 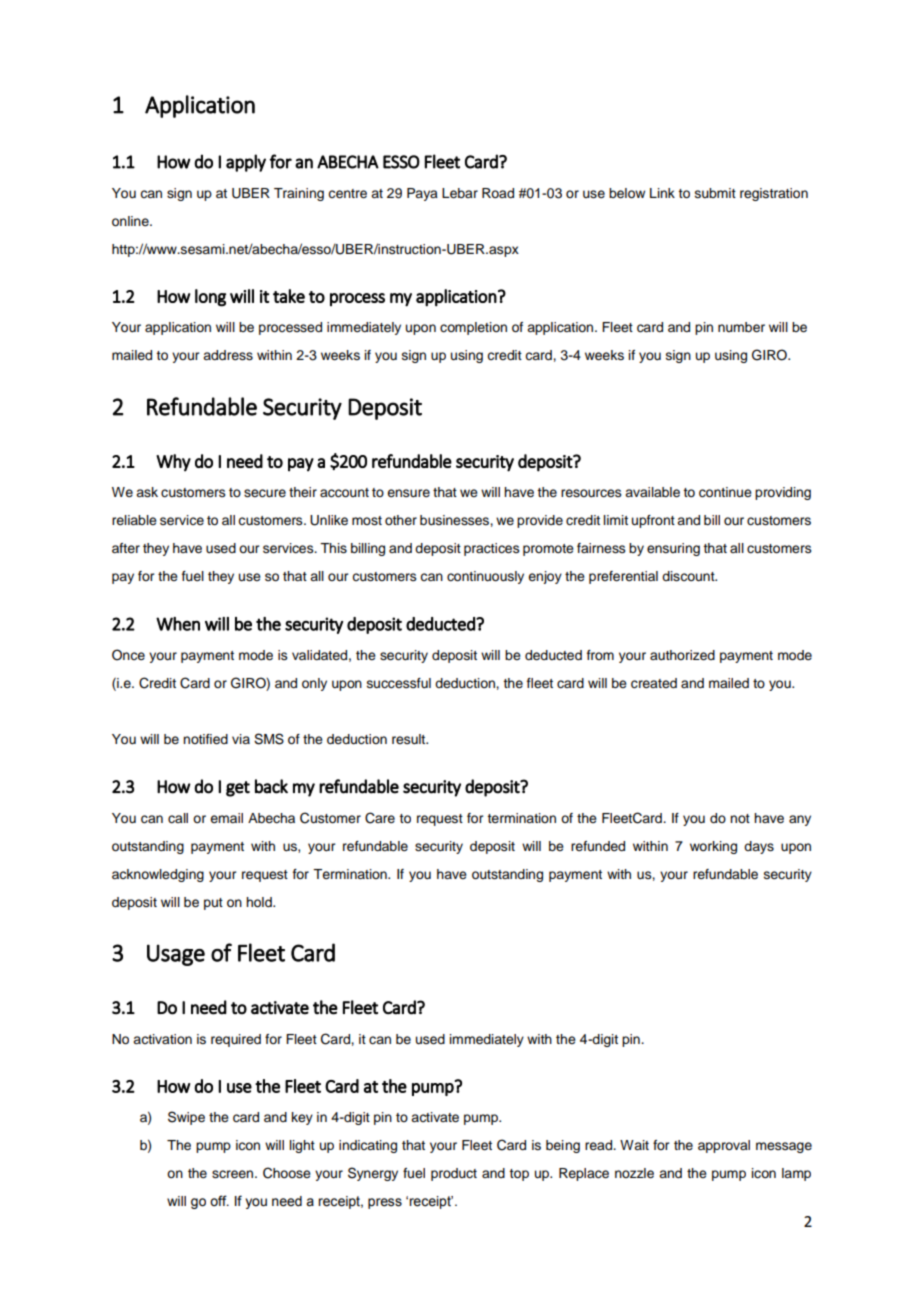 What do you see at coordinates (689, 576) in the document?
I see `discount` at bounding box center [689, 576].
